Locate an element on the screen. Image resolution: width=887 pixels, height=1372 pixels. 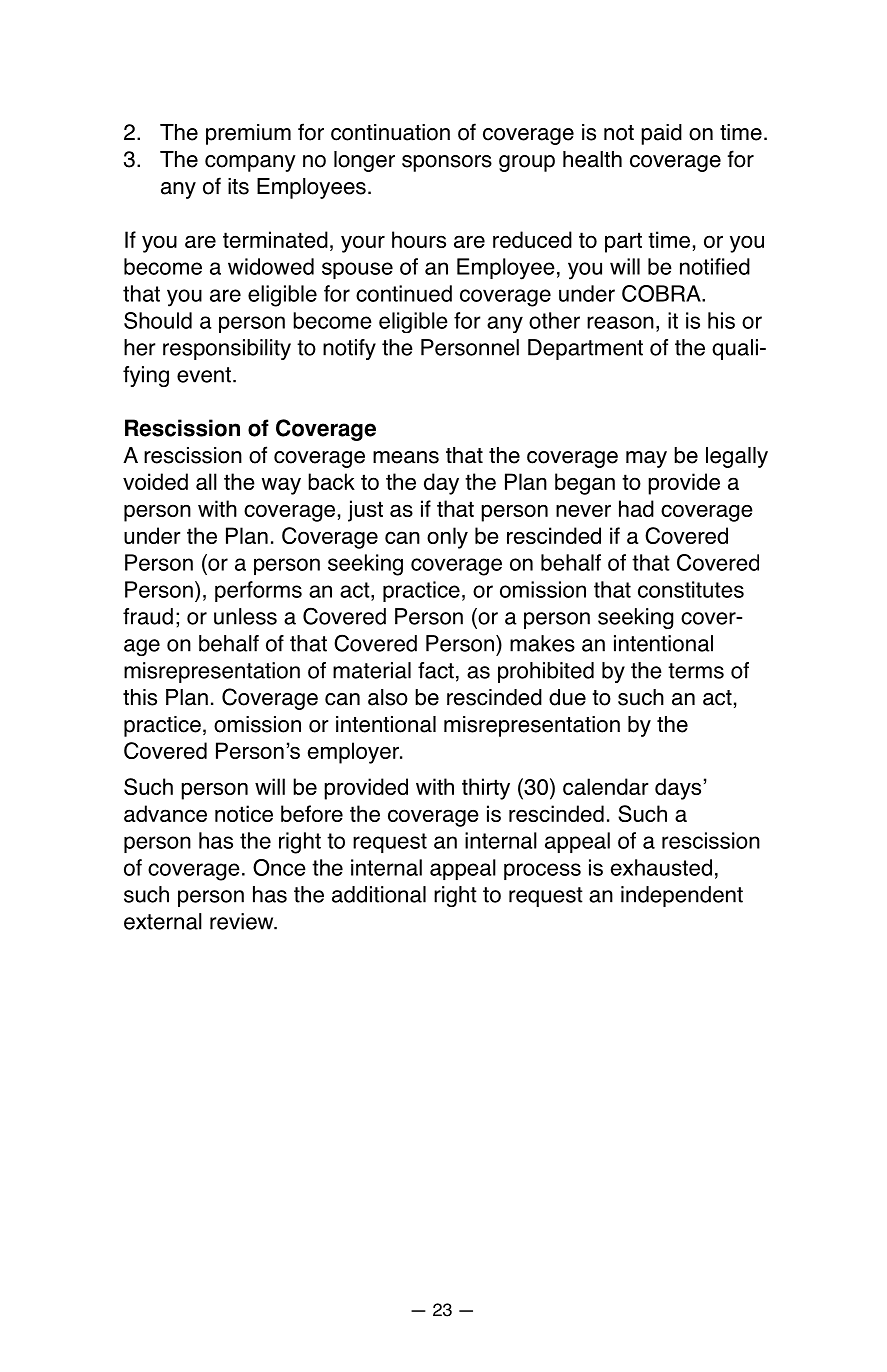
continued is located at coordinates (404, 293).
